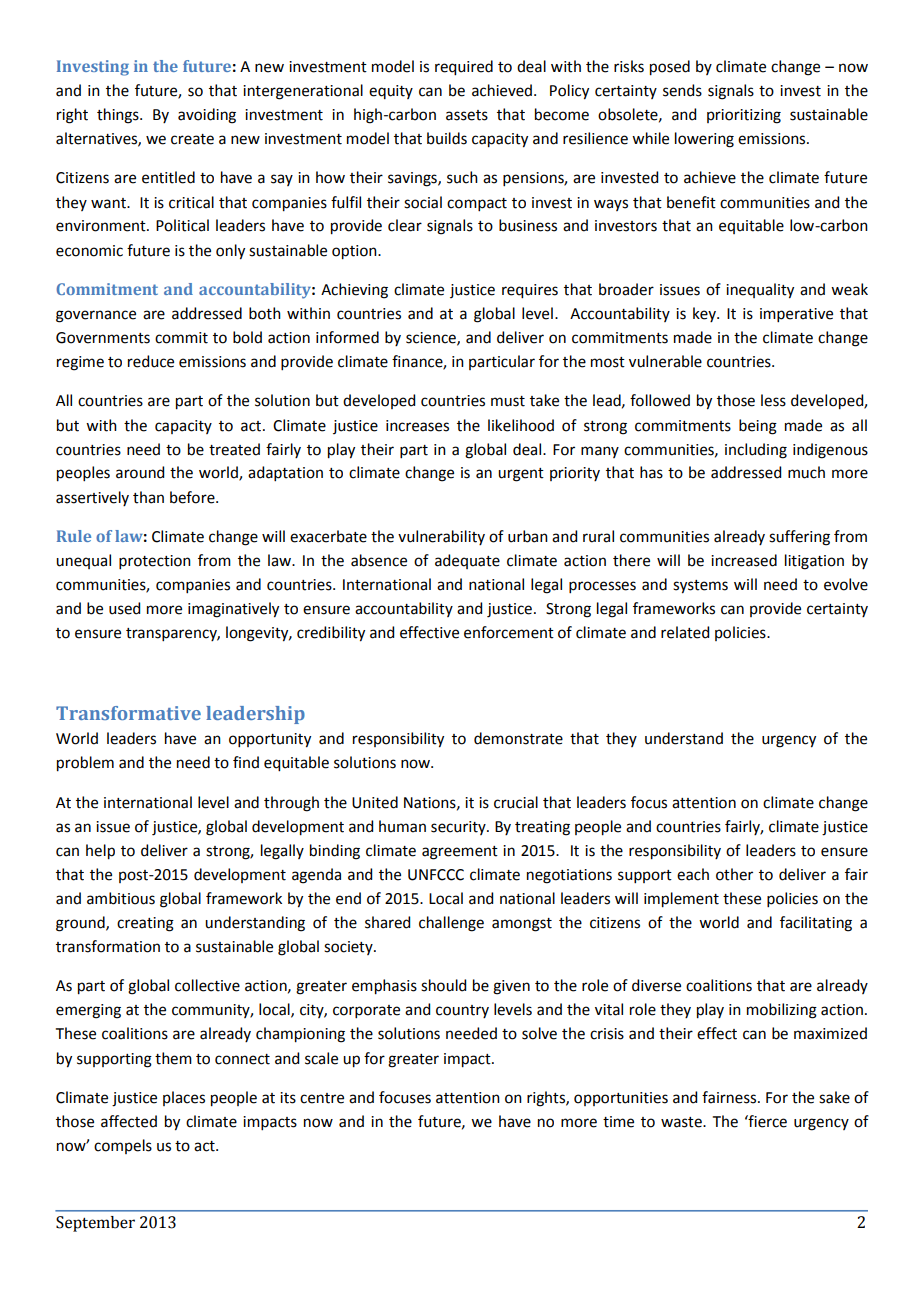 This image has width=924, height=1308. Describe the element at coordinates (521, 475) in the image. I see `urgent` at that location.
